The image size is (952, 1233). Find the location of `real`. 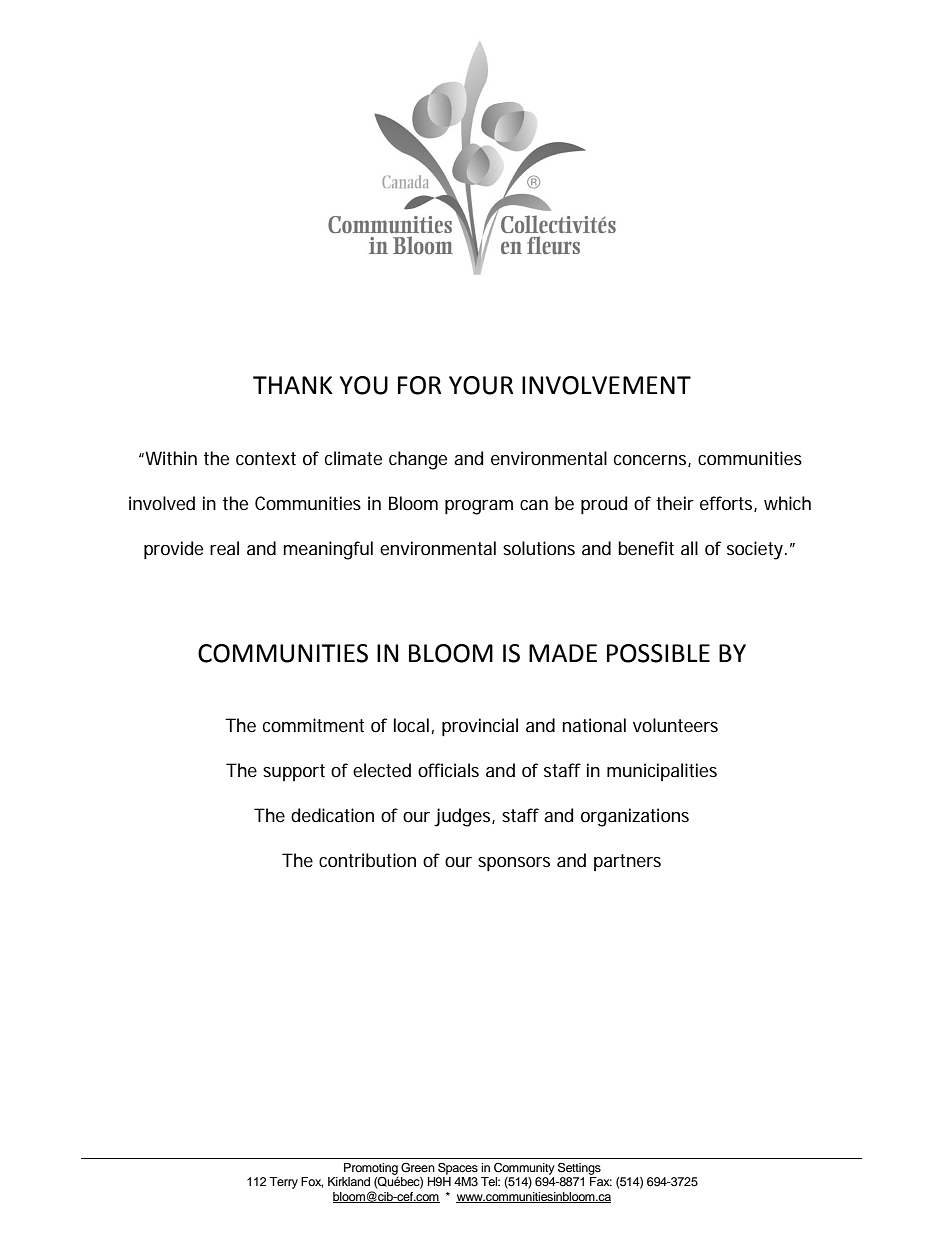

real is located at coordinates (224, 548).
